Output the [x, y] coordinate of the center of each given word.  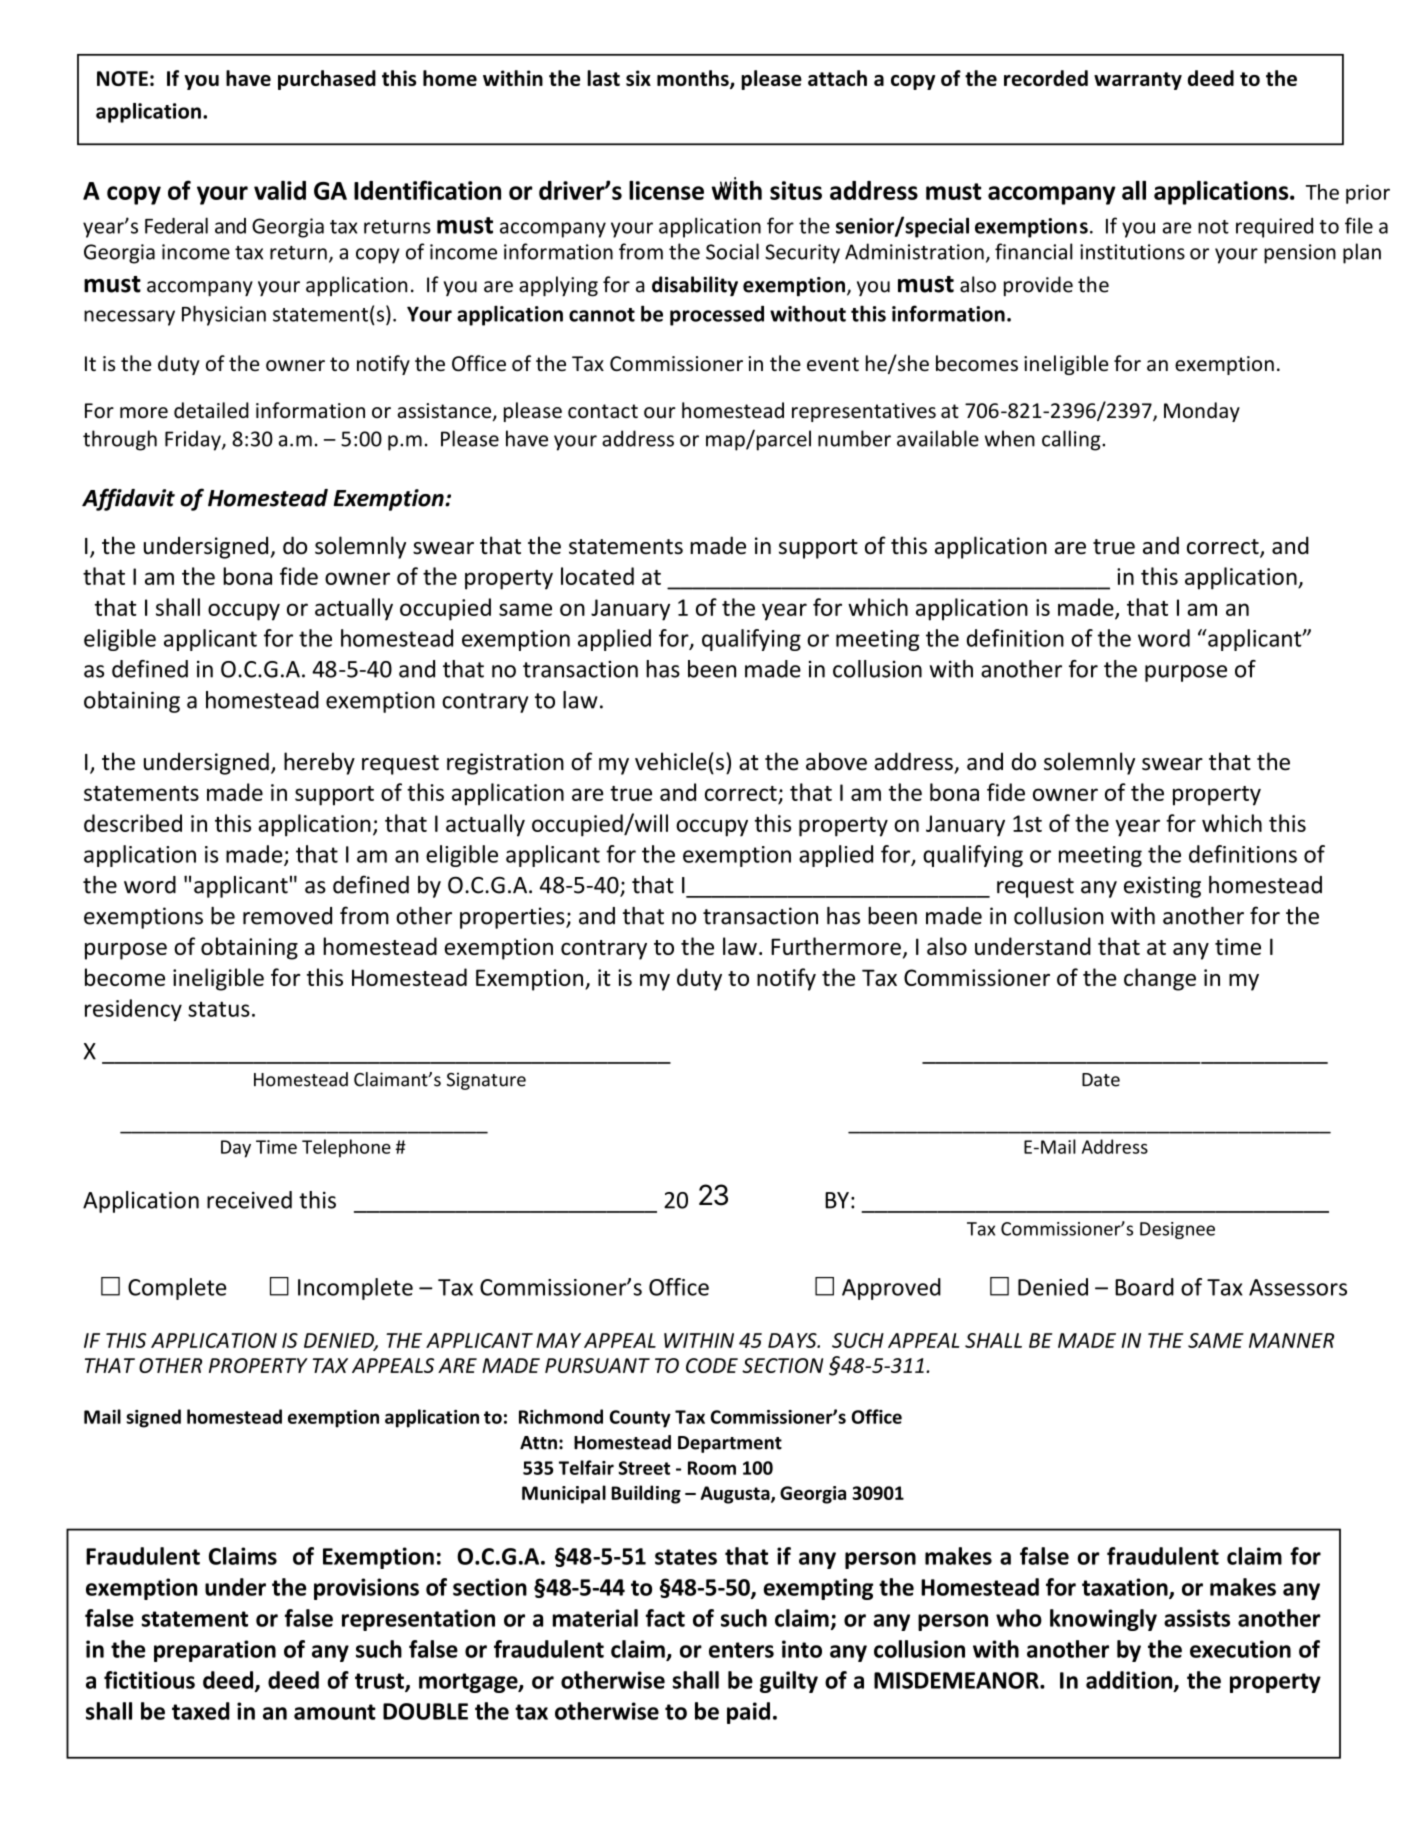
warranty [1138, 81]
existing [1162, 887]
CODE [712, 1365]
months [694, 79]
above [836, 761]
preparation [215, 1651]
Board [1144, 1287]
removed [287, 916]
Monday [1202, 412]
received [249, 1200]
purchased [327, 80]
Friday [194, 440]
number [854, 438]
